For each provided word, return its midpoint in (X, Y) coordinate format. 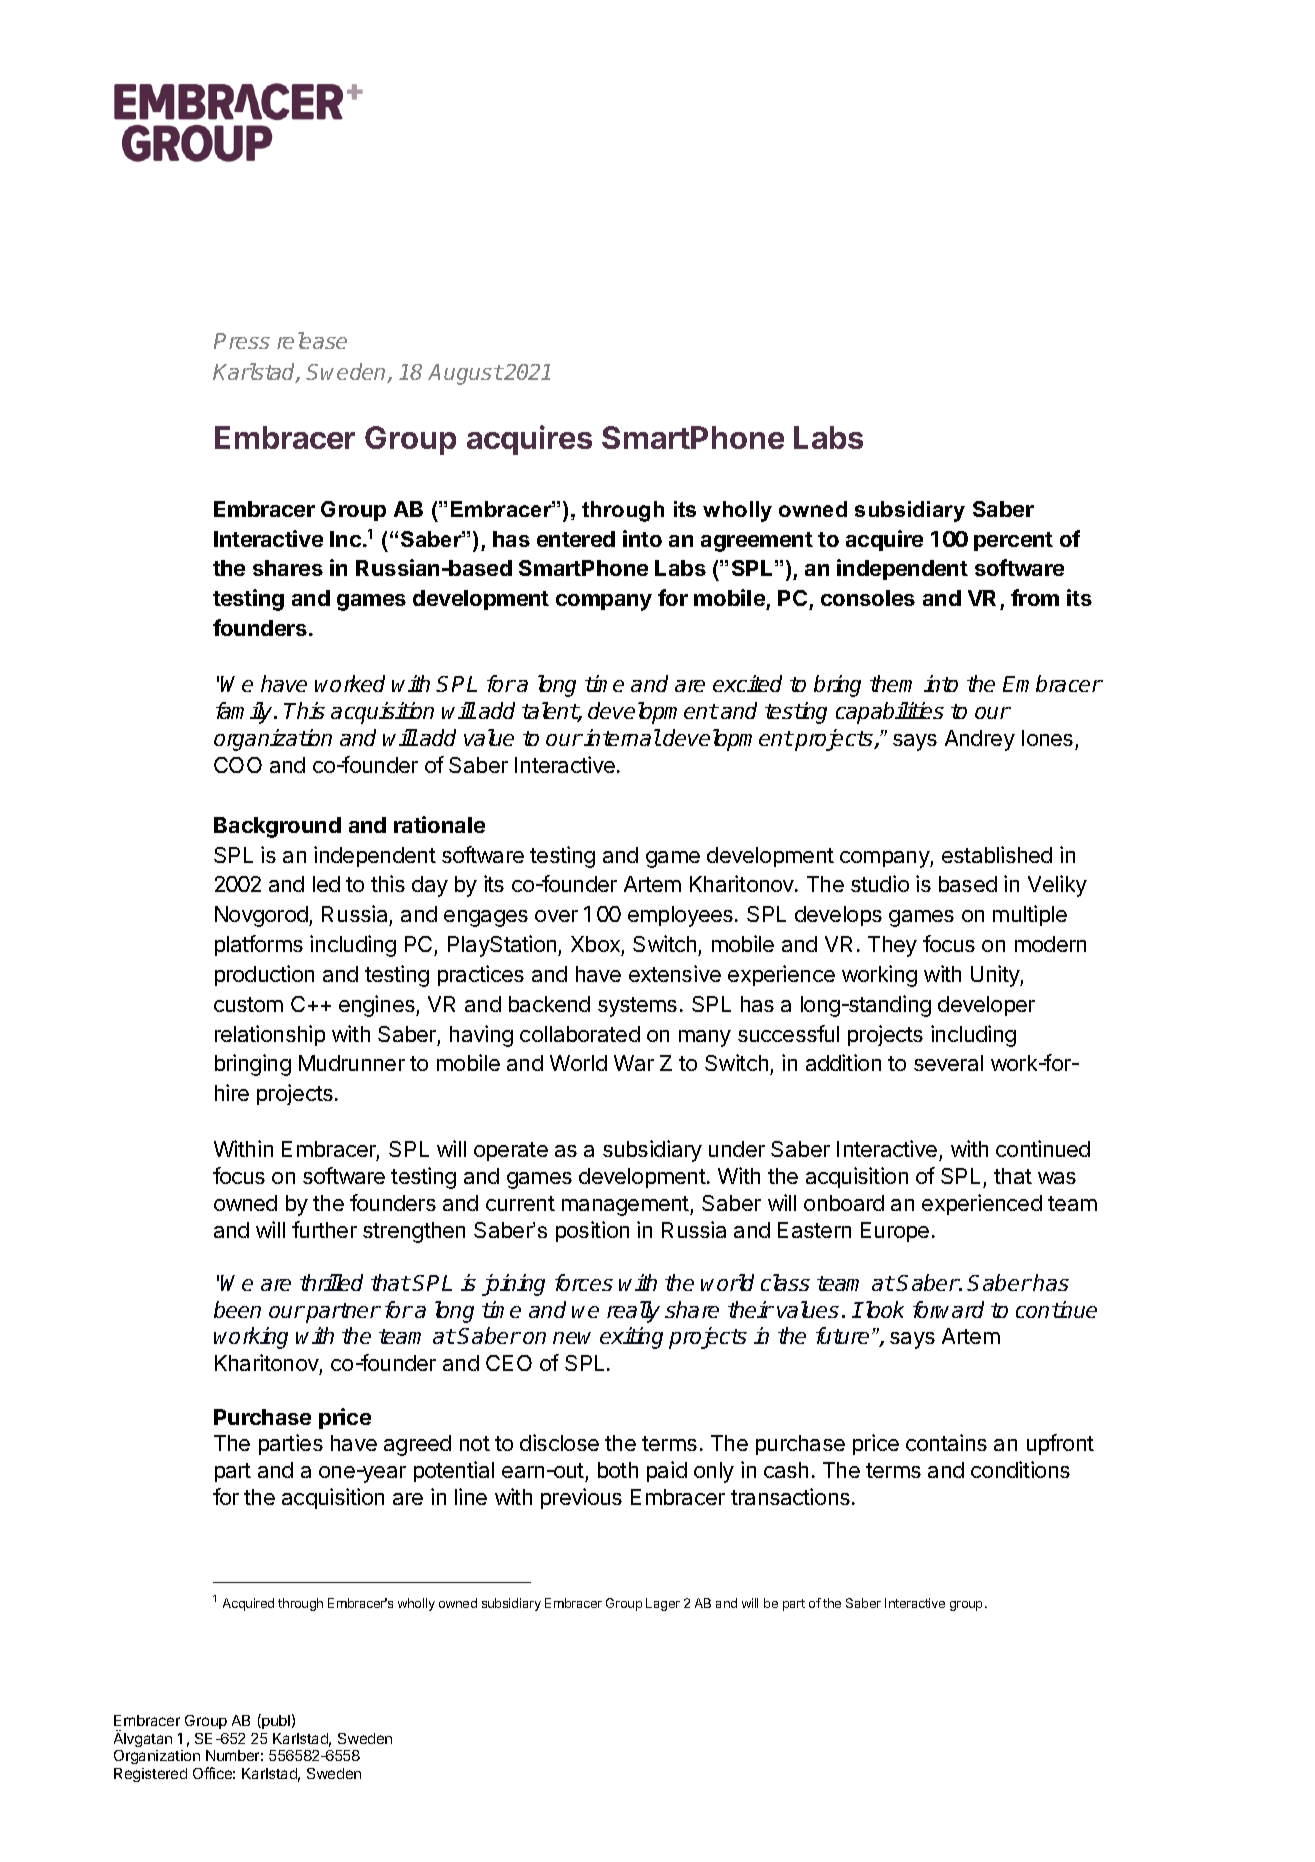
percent (1013, 541)
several (948, 1063)
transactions (790, 1496)
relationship (270, 1035)
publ (275, 1721)
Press (242, 341)
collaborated (580, 1034)
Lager (663, 1604)
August (465, 374)
